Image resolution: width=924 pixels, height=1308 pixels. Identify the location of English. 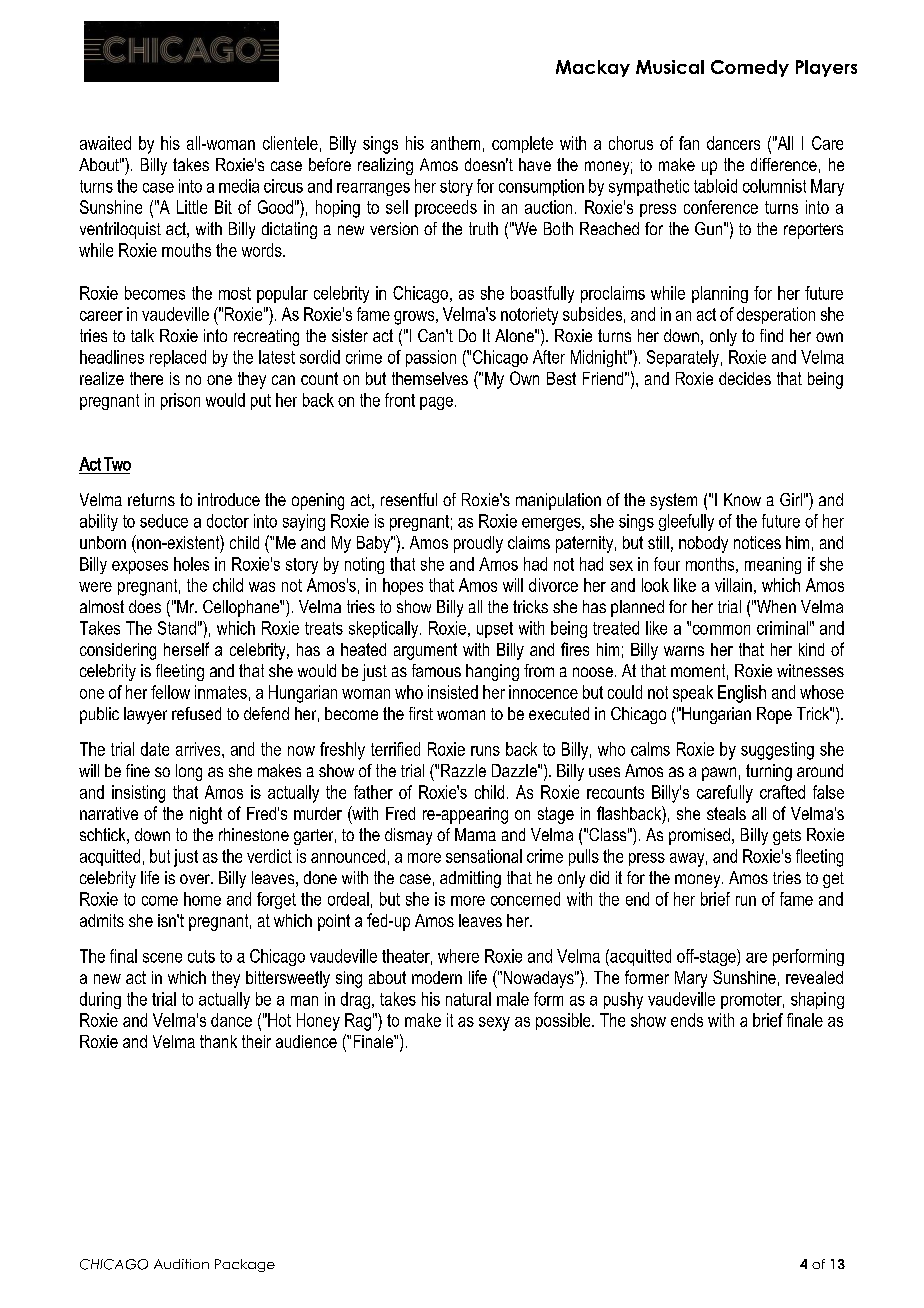
(742, 694).
